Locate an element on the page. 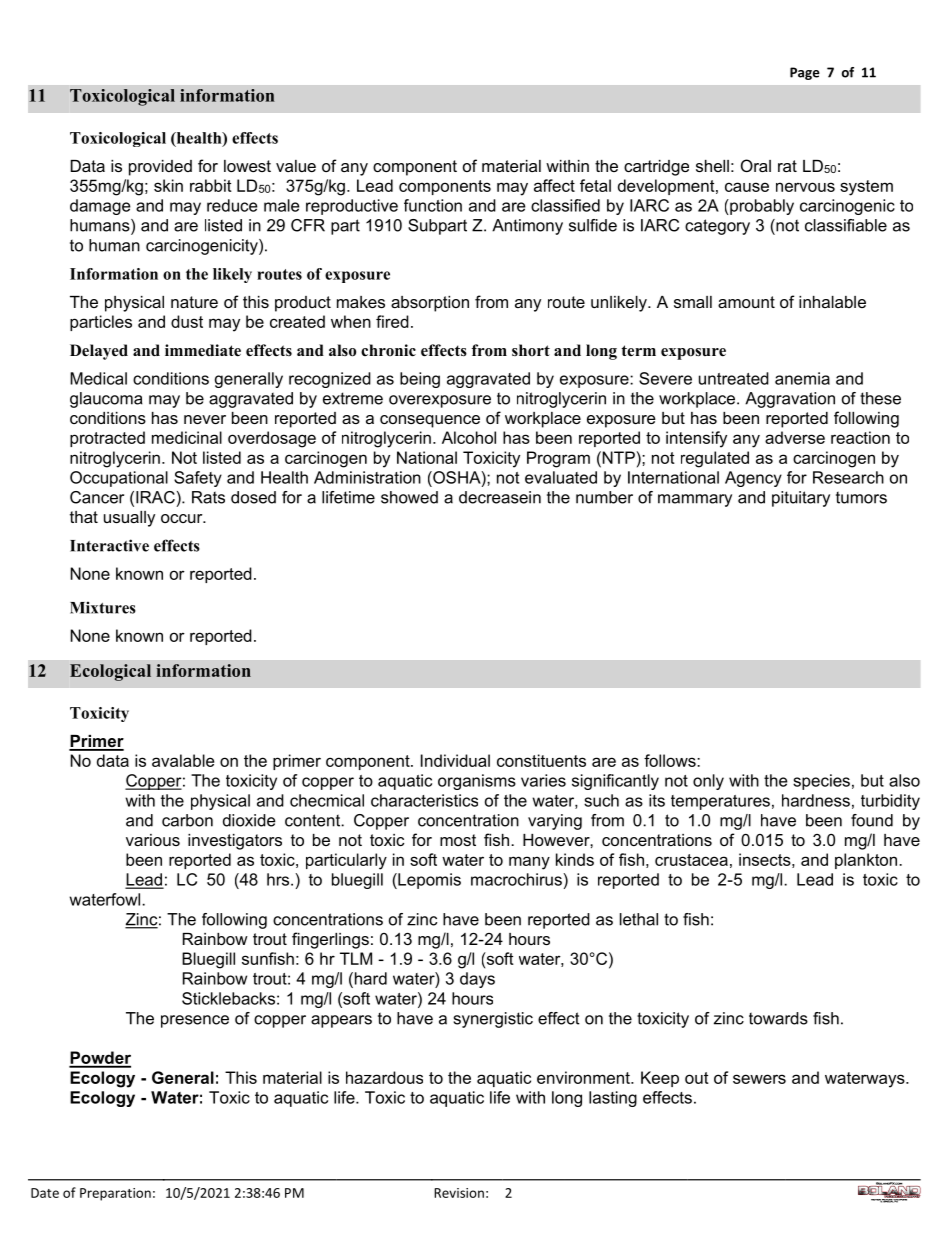  affect is located at coordinates (554, 185).
